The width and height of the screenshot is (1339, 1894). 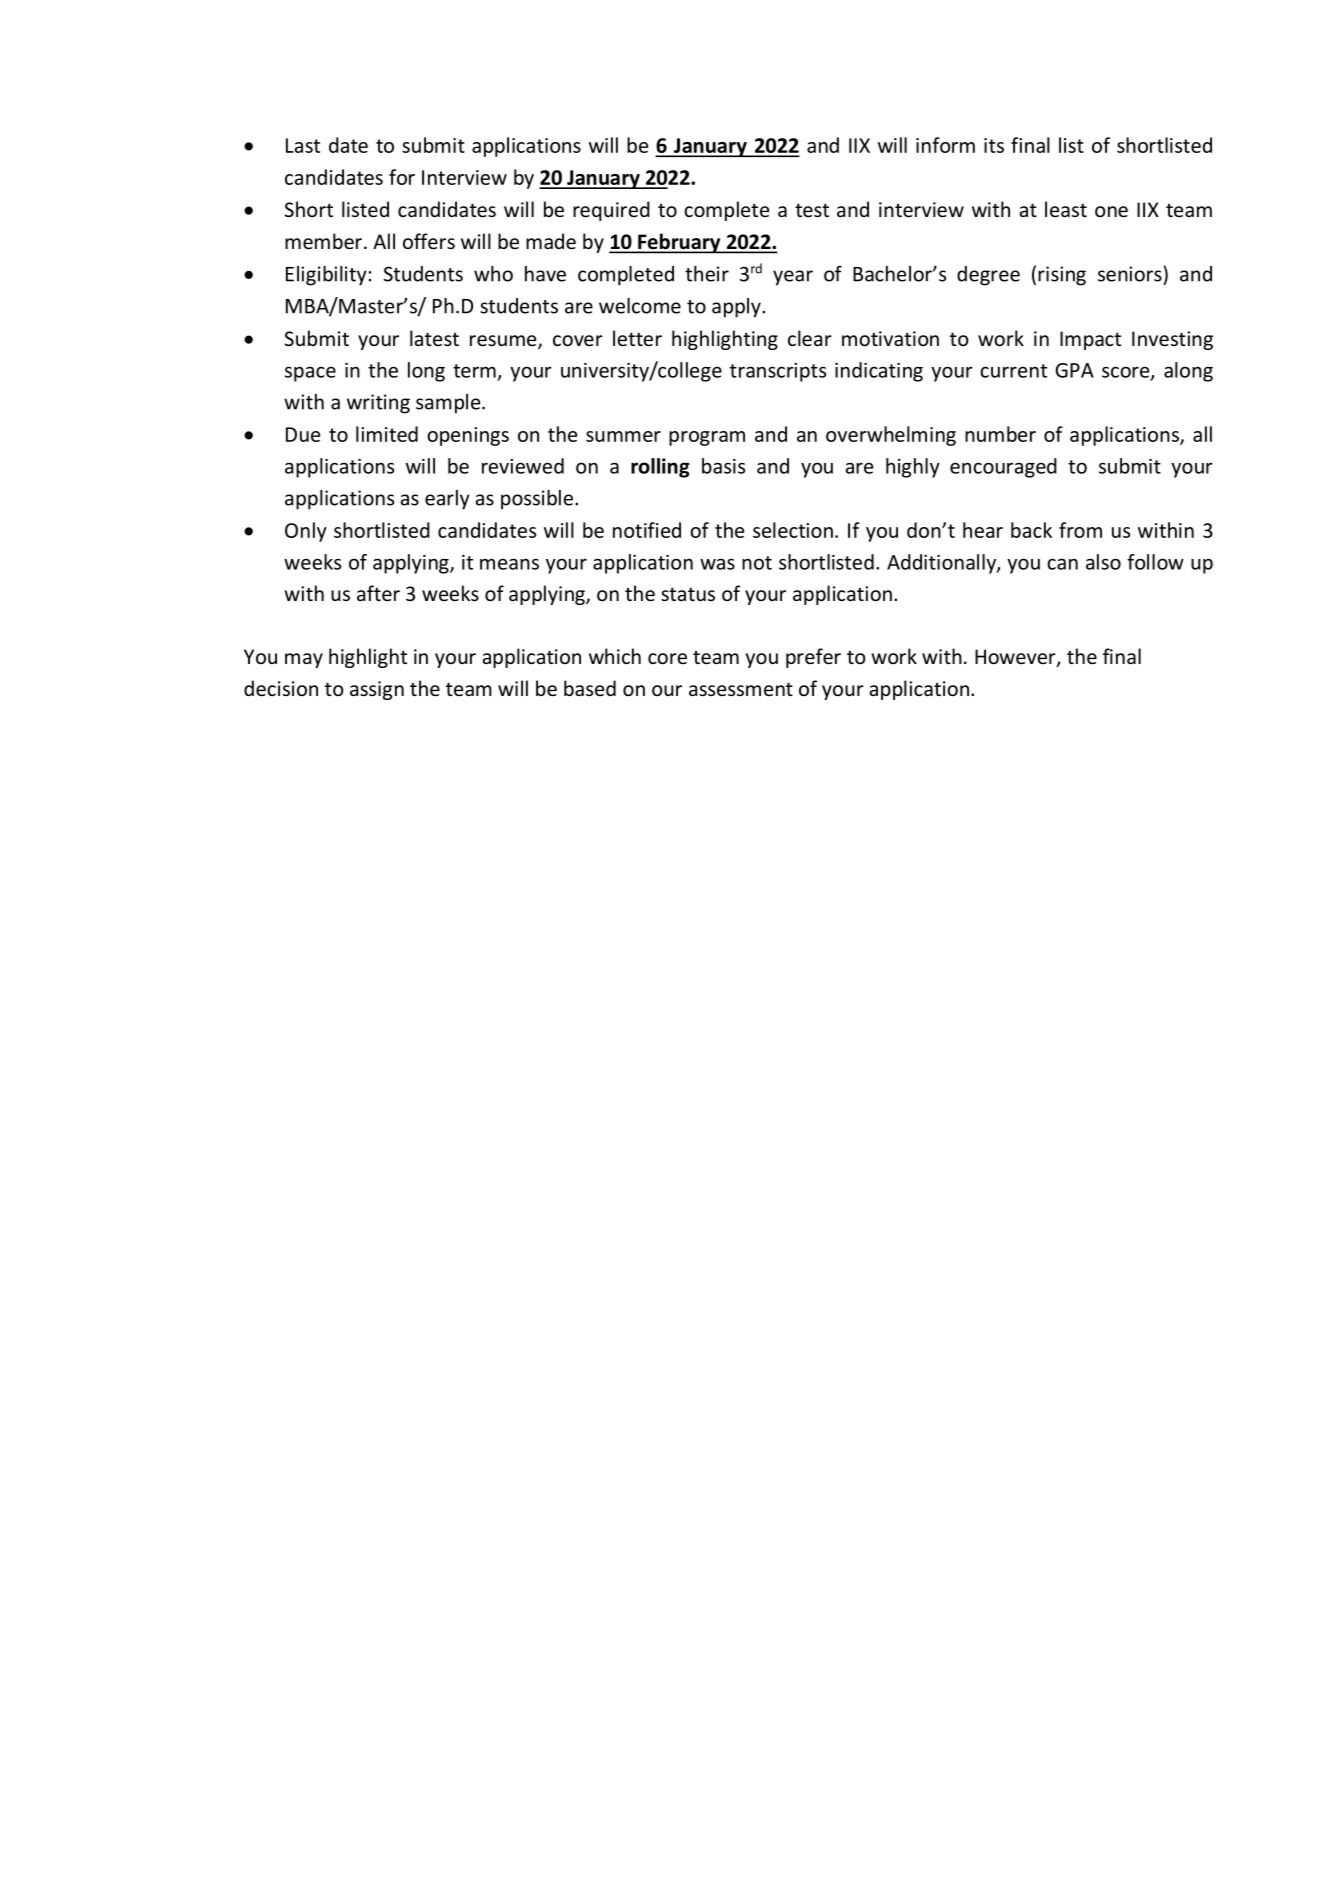 I want to click on was, so click(x=717, y=564).
